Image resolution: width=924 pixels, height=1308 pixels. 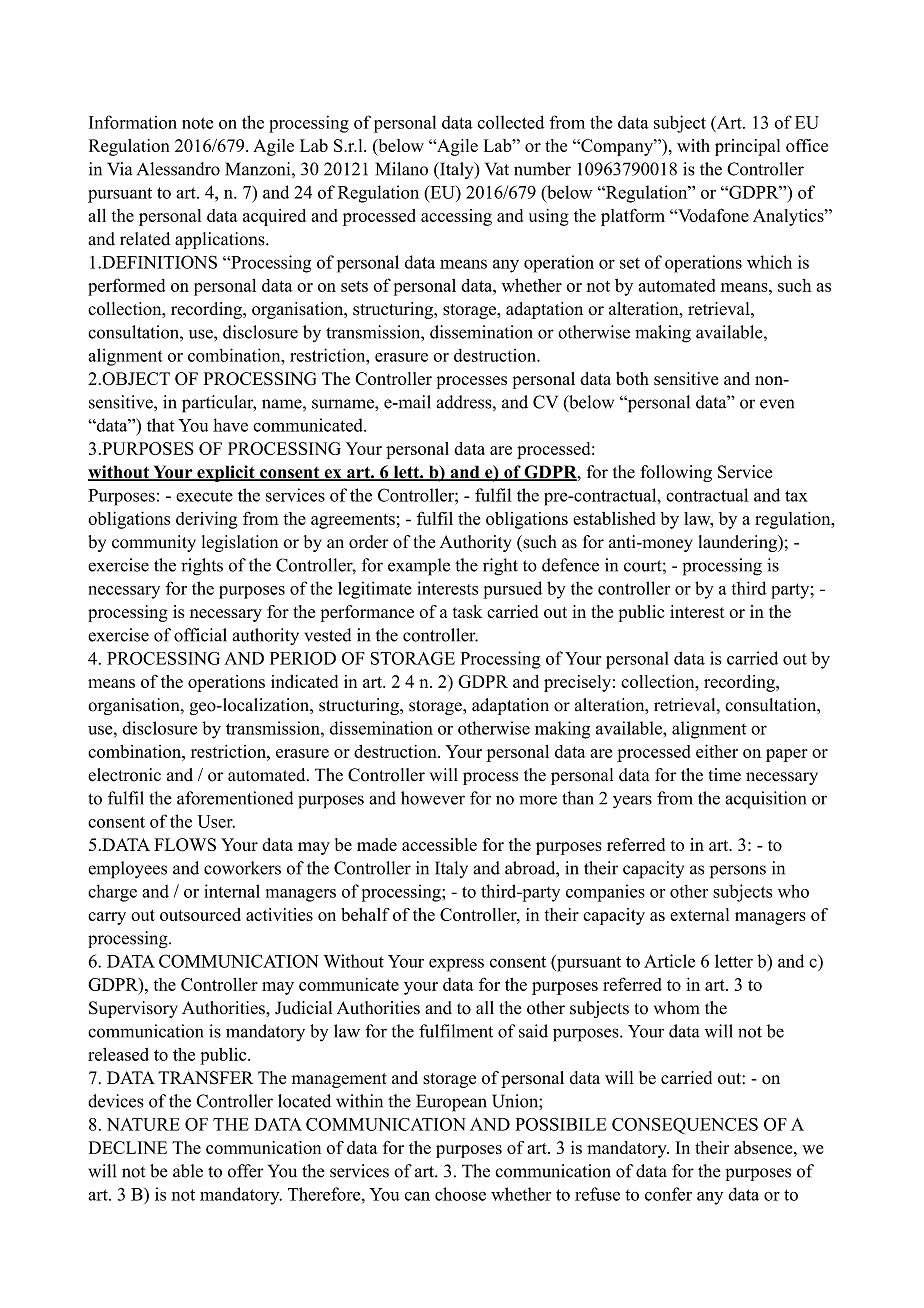 I want to click on either, so click(x=717, y=751).
